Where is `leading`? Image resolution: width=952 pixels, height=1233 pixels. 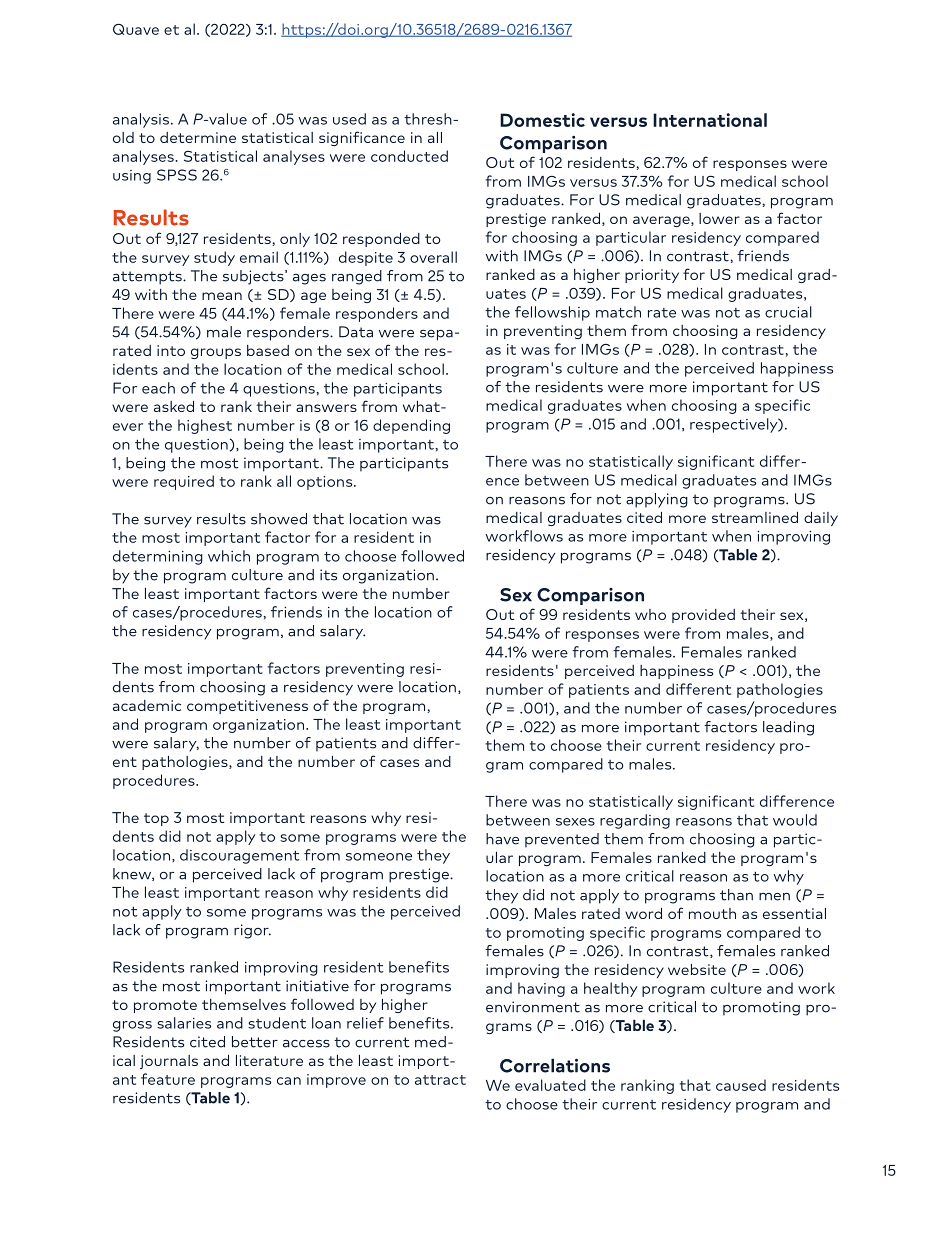 leading is located at coordinates (788, 728).
